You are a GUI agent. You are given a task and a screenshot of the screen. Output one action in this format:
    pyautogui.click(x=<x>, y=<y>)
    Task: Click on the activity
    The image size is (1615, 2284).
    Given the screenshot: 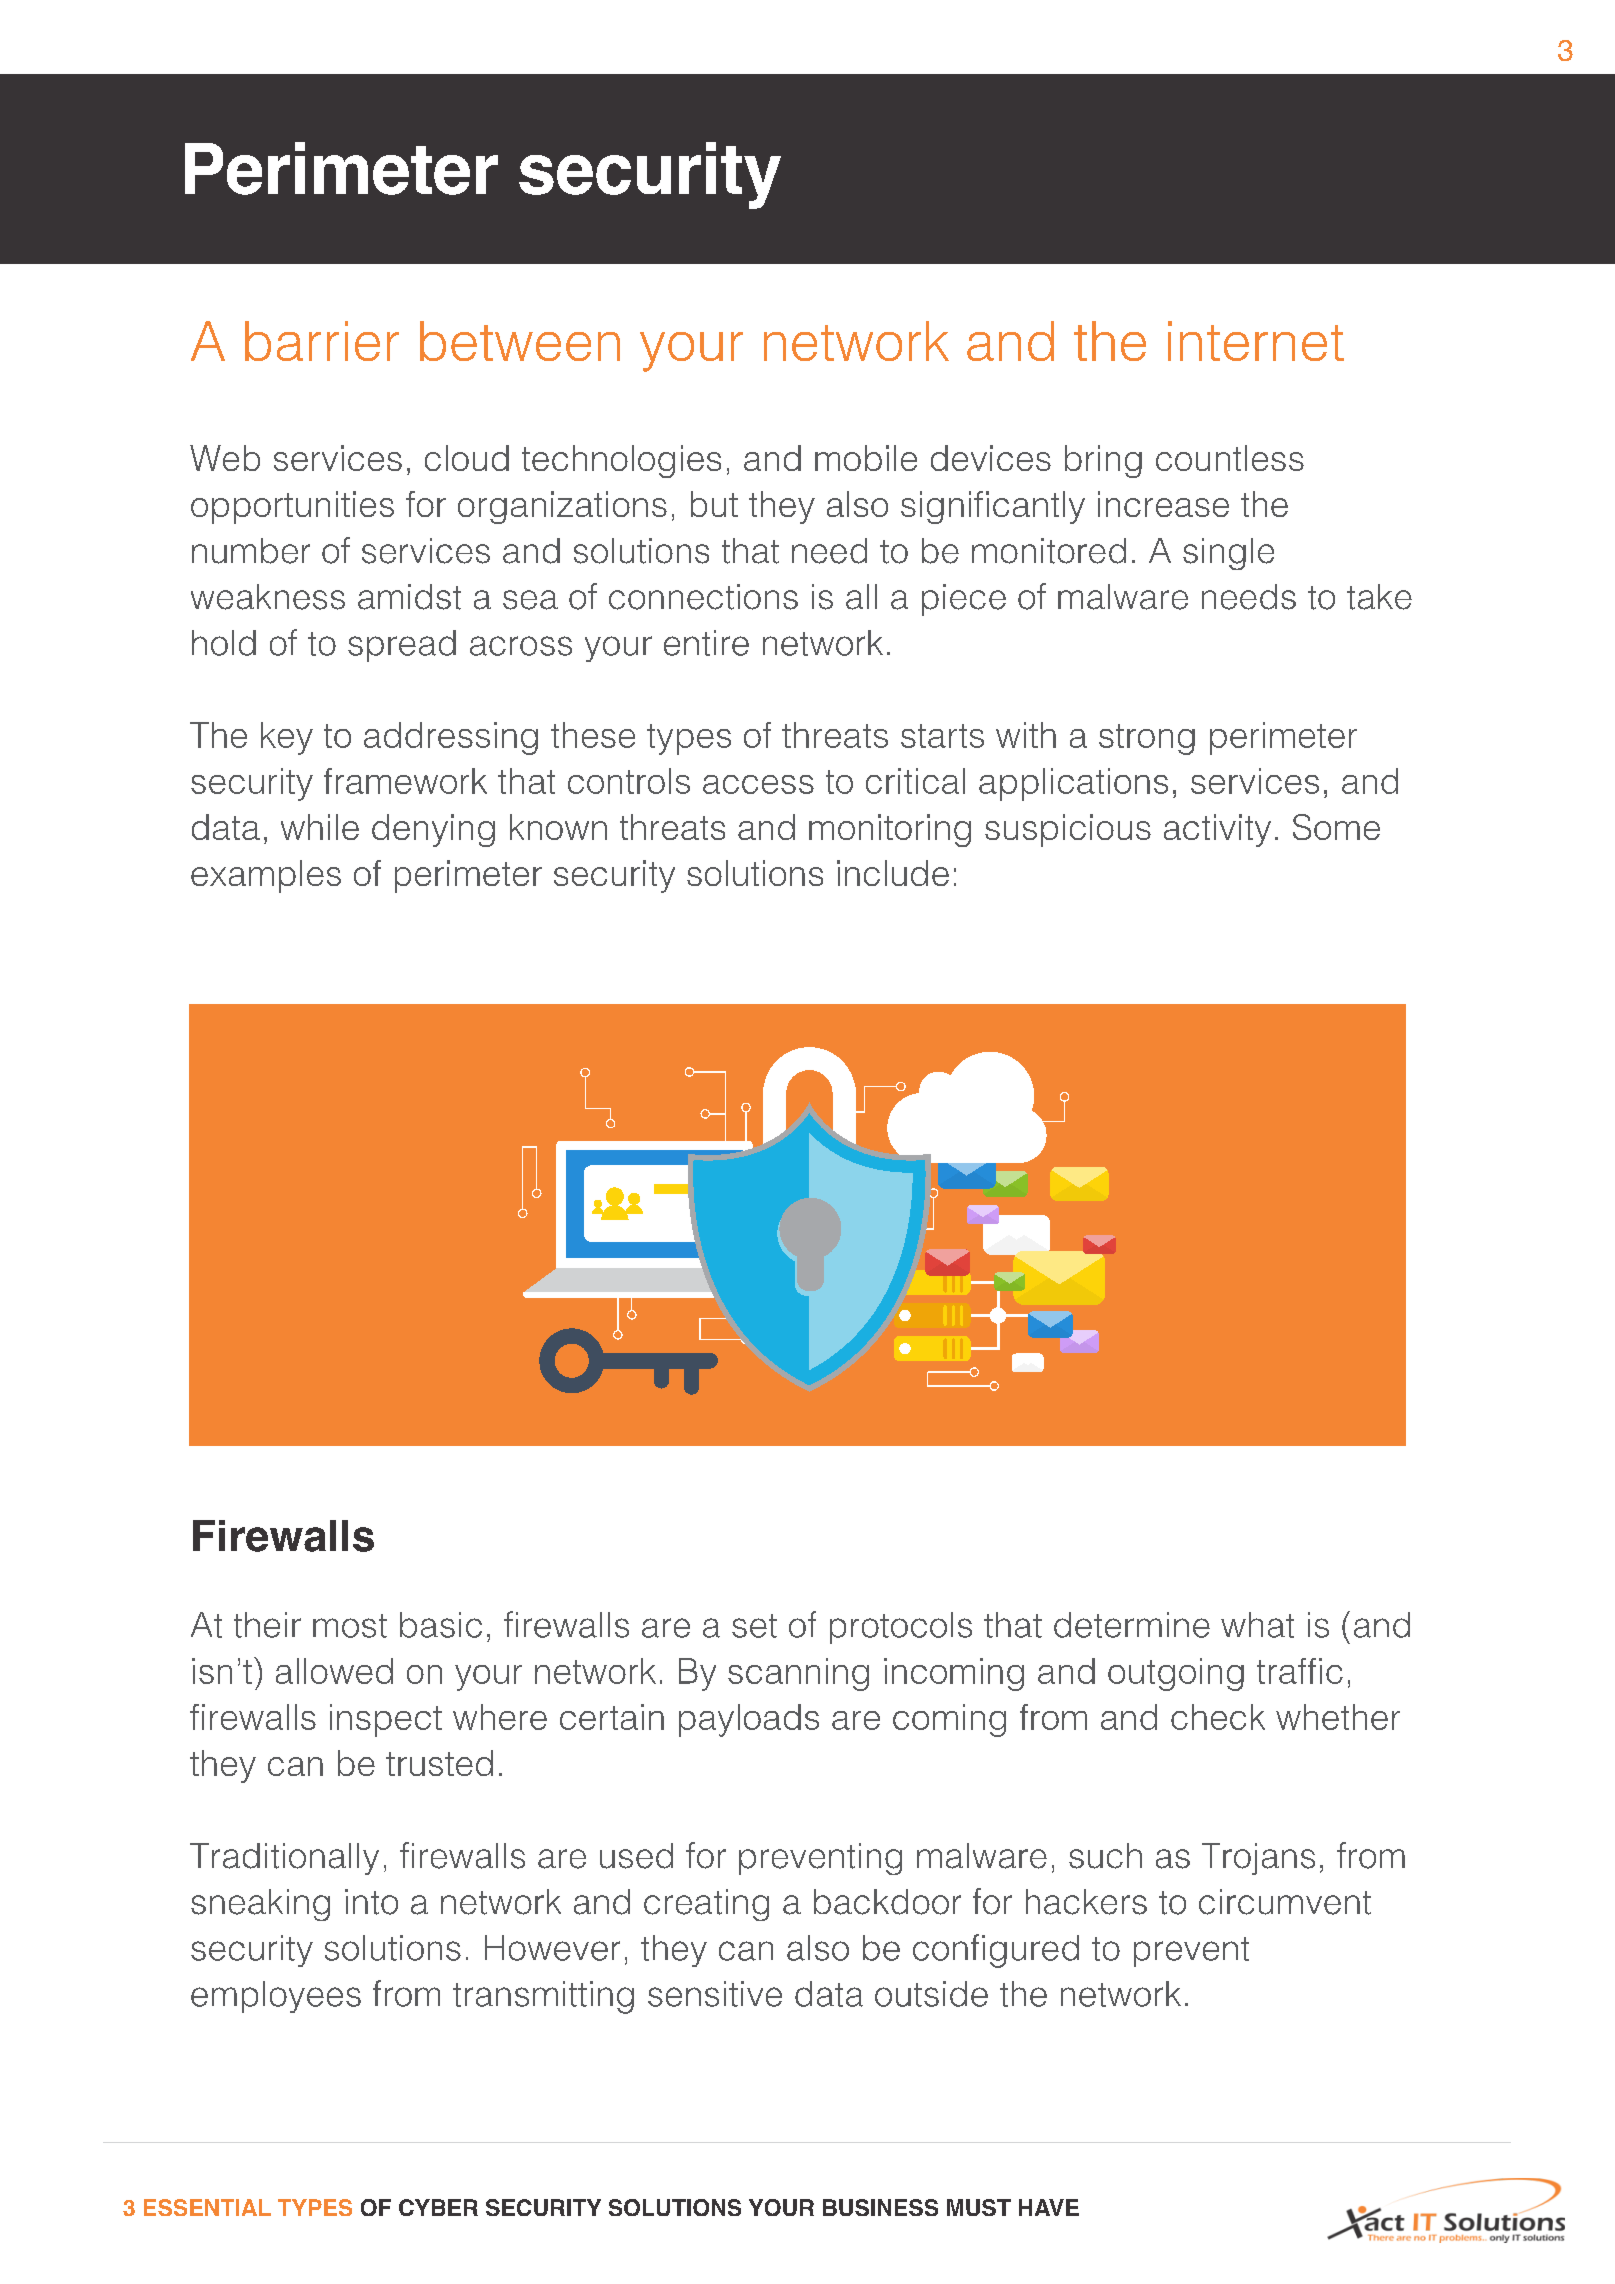 What is the action you would take?
    pyautogui.click(x=1217, y=830)
